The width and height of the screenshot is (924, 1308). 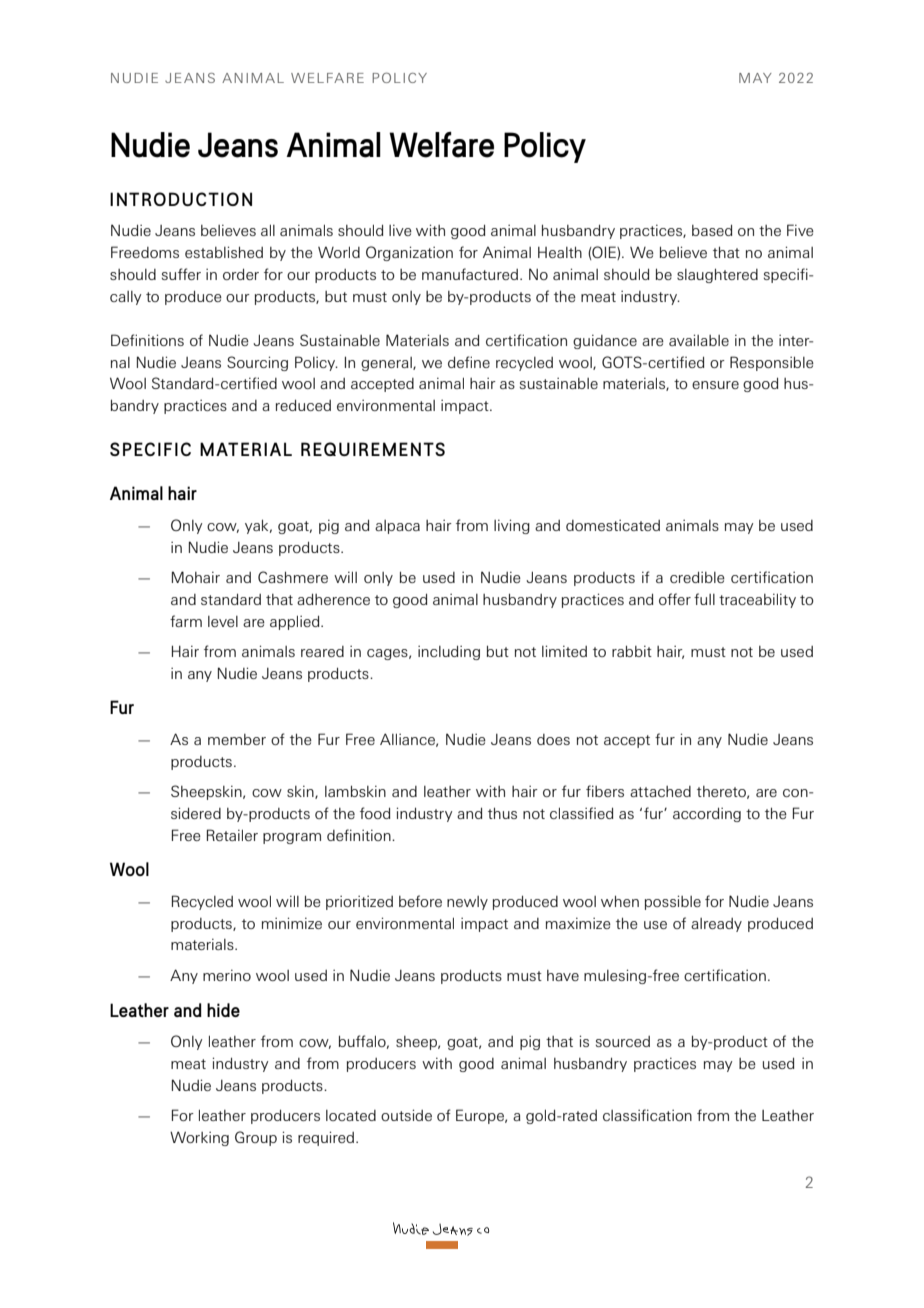 What do you see at coordinates (237, 739) in the screenshot?
I see `member` at bounding box center [237, 739].
